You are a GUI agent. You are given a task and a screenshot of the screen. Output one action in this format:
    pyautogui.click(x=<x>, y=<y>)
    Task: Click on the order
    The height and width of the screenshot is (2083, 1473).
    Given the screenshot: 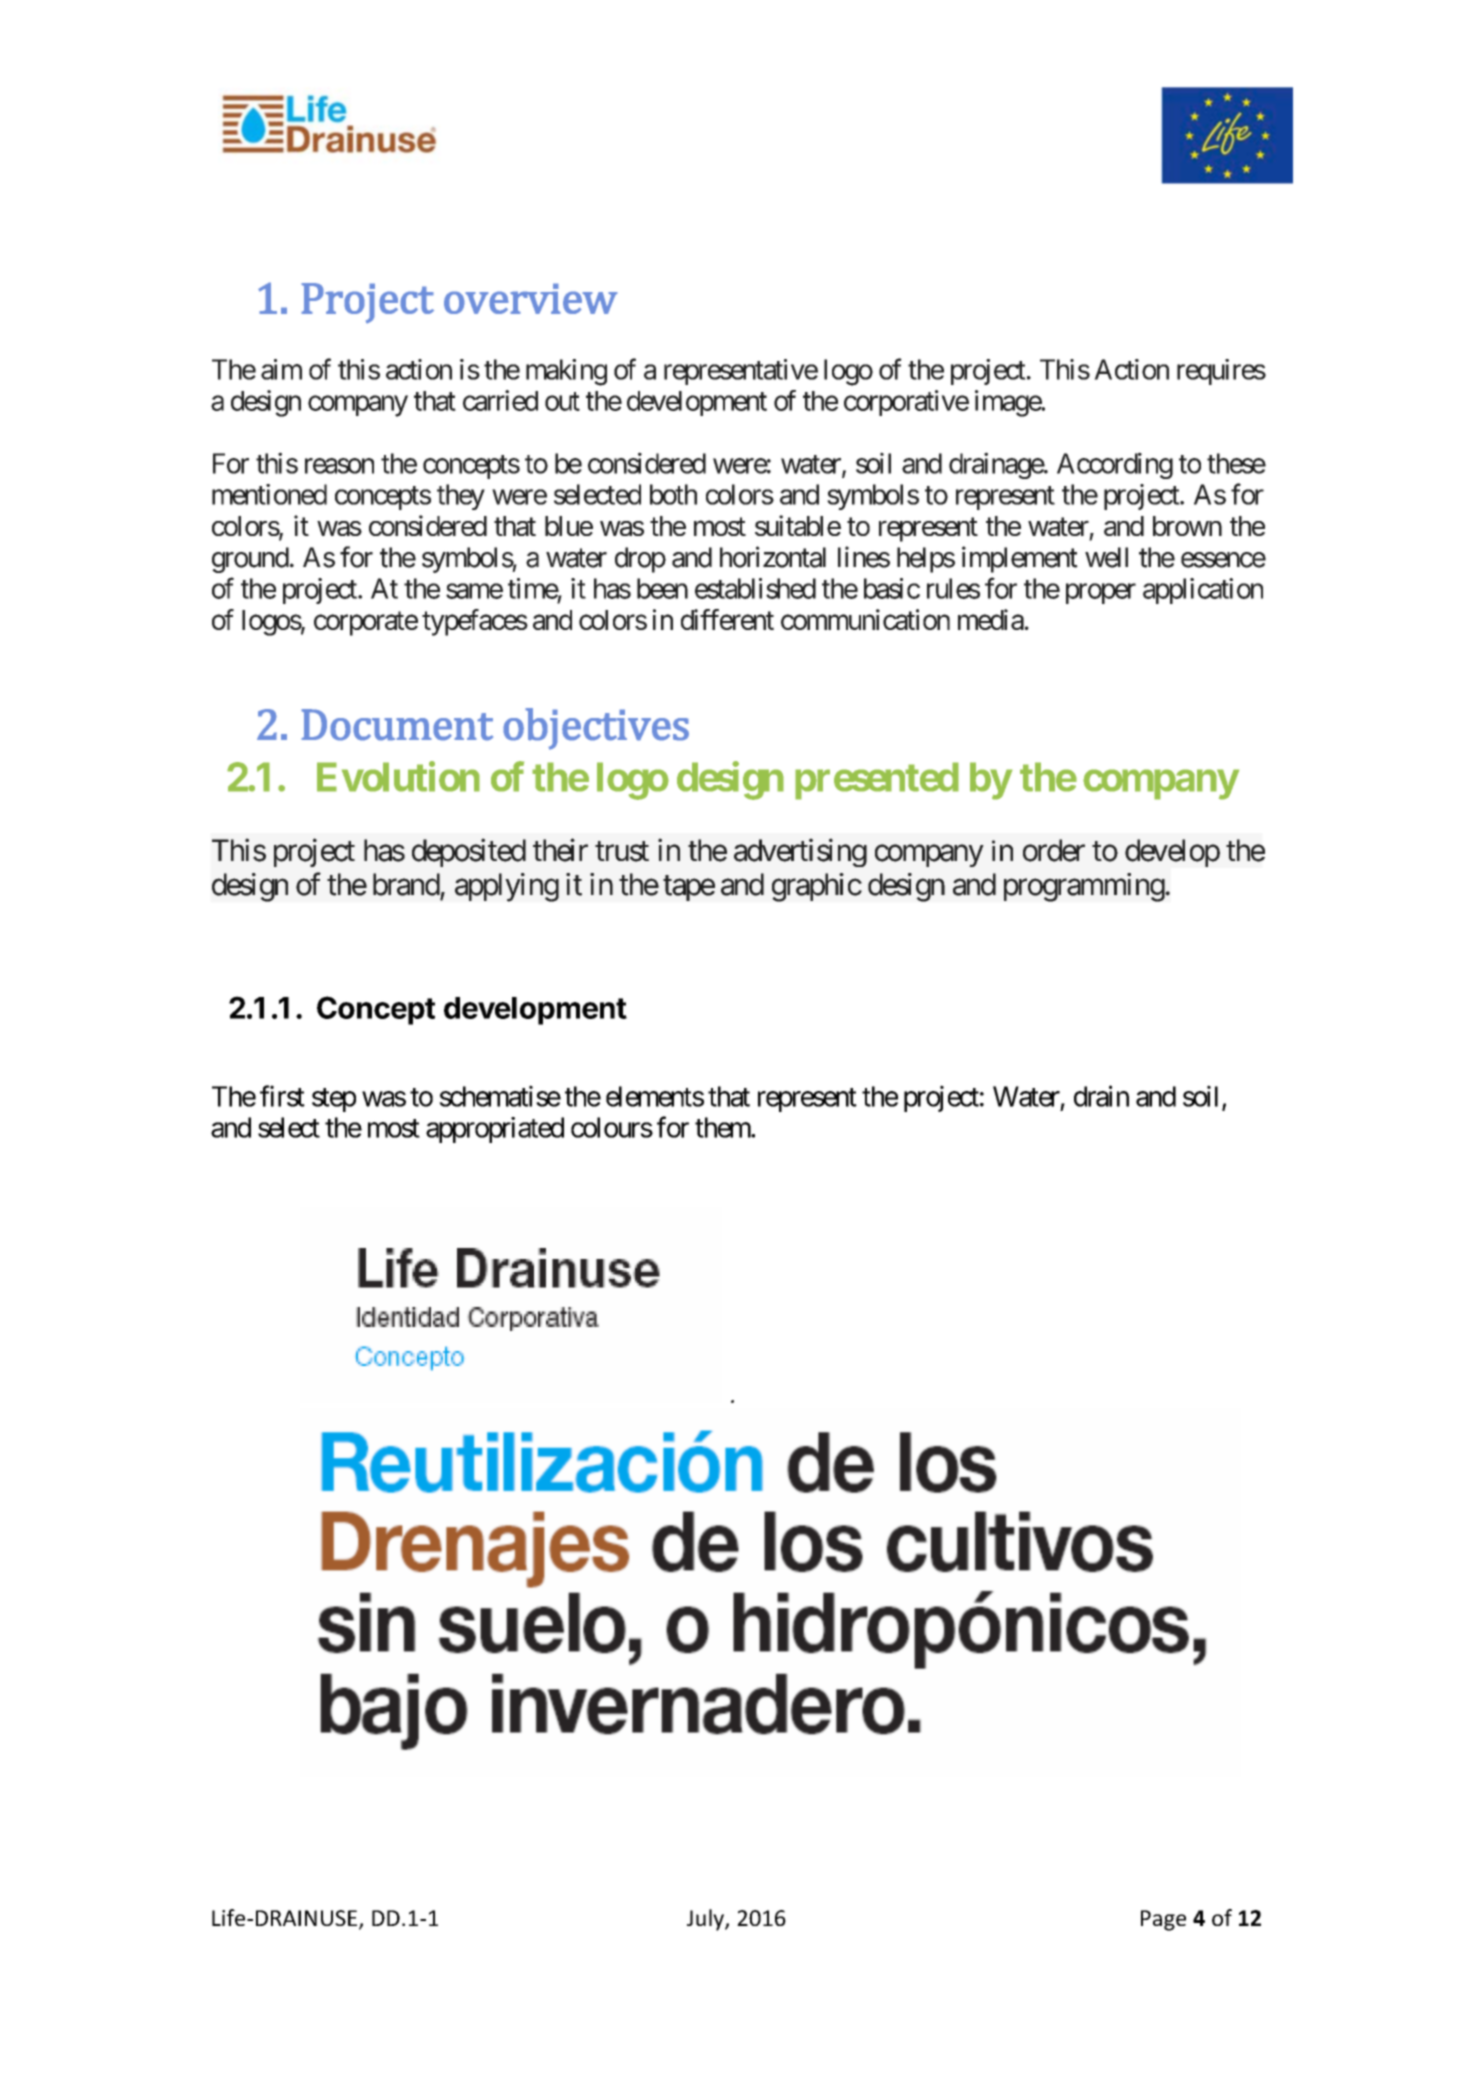 What is the action you would take?
    pyautogui.click(x=1054, y=850)
